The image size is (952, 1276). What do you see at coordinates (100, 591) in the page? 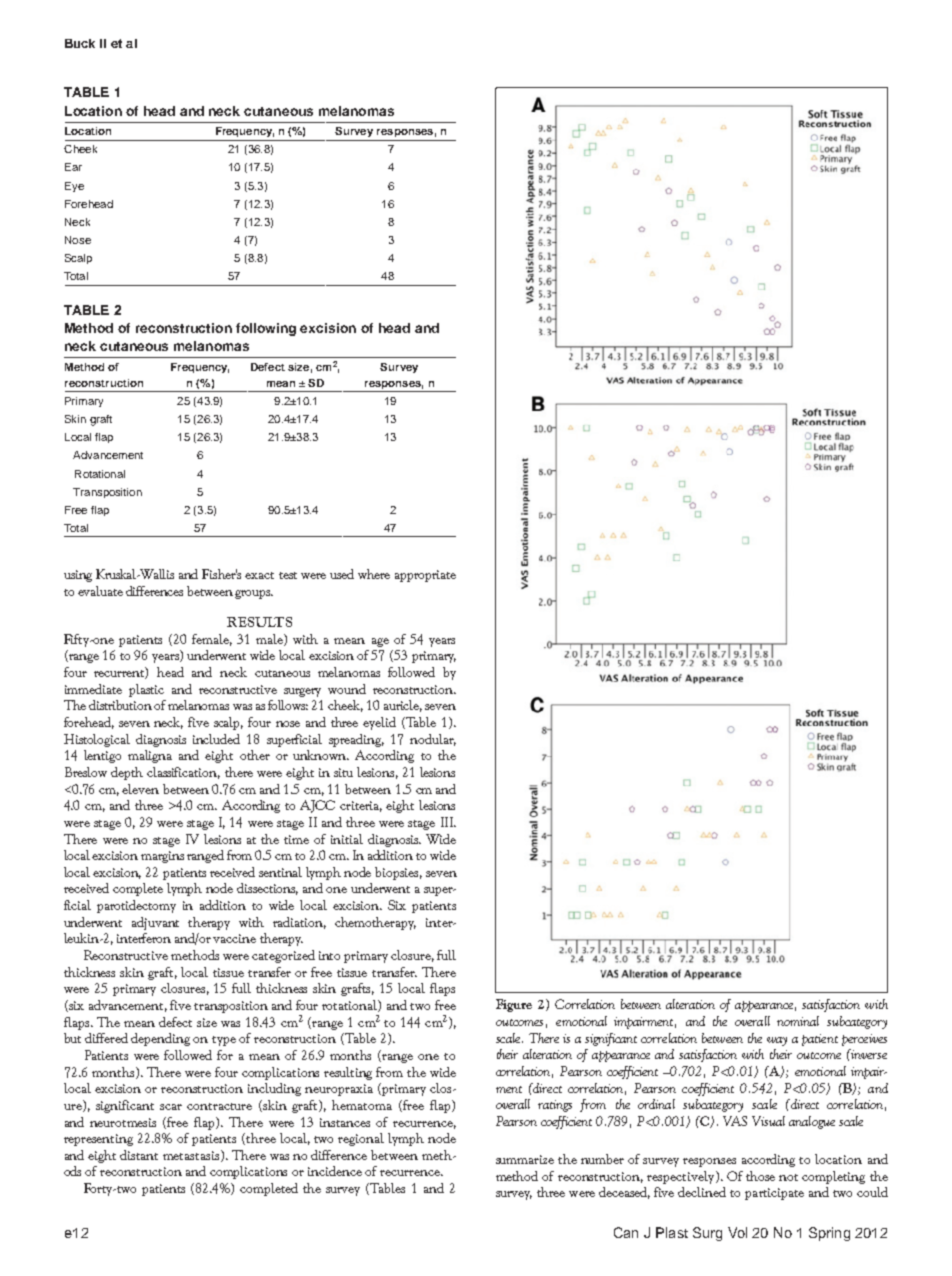
I see `evaluate` at bounding box center [100, 591].
